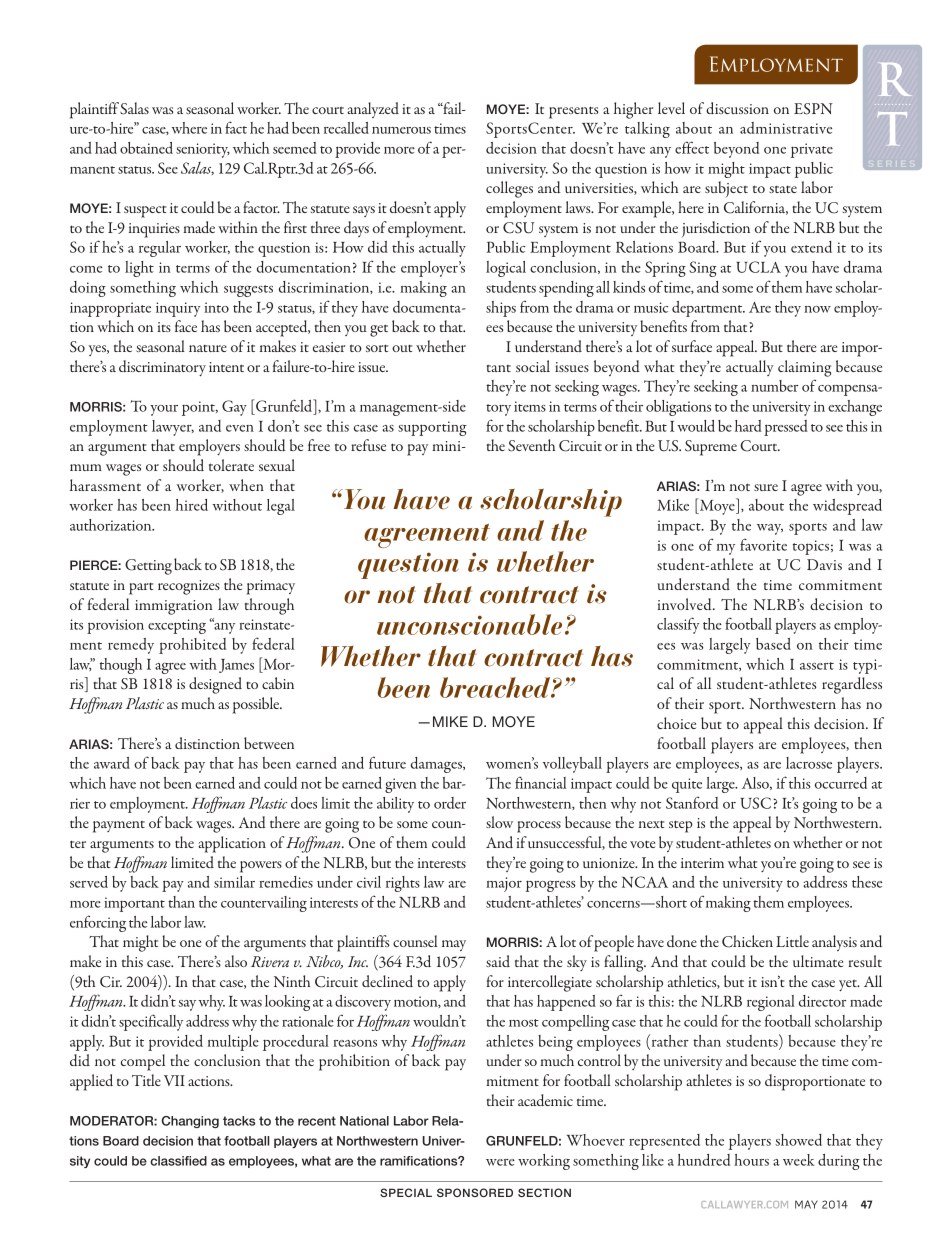 This page has width=952, height=1250. I want to click on major, so click(504, 884).
